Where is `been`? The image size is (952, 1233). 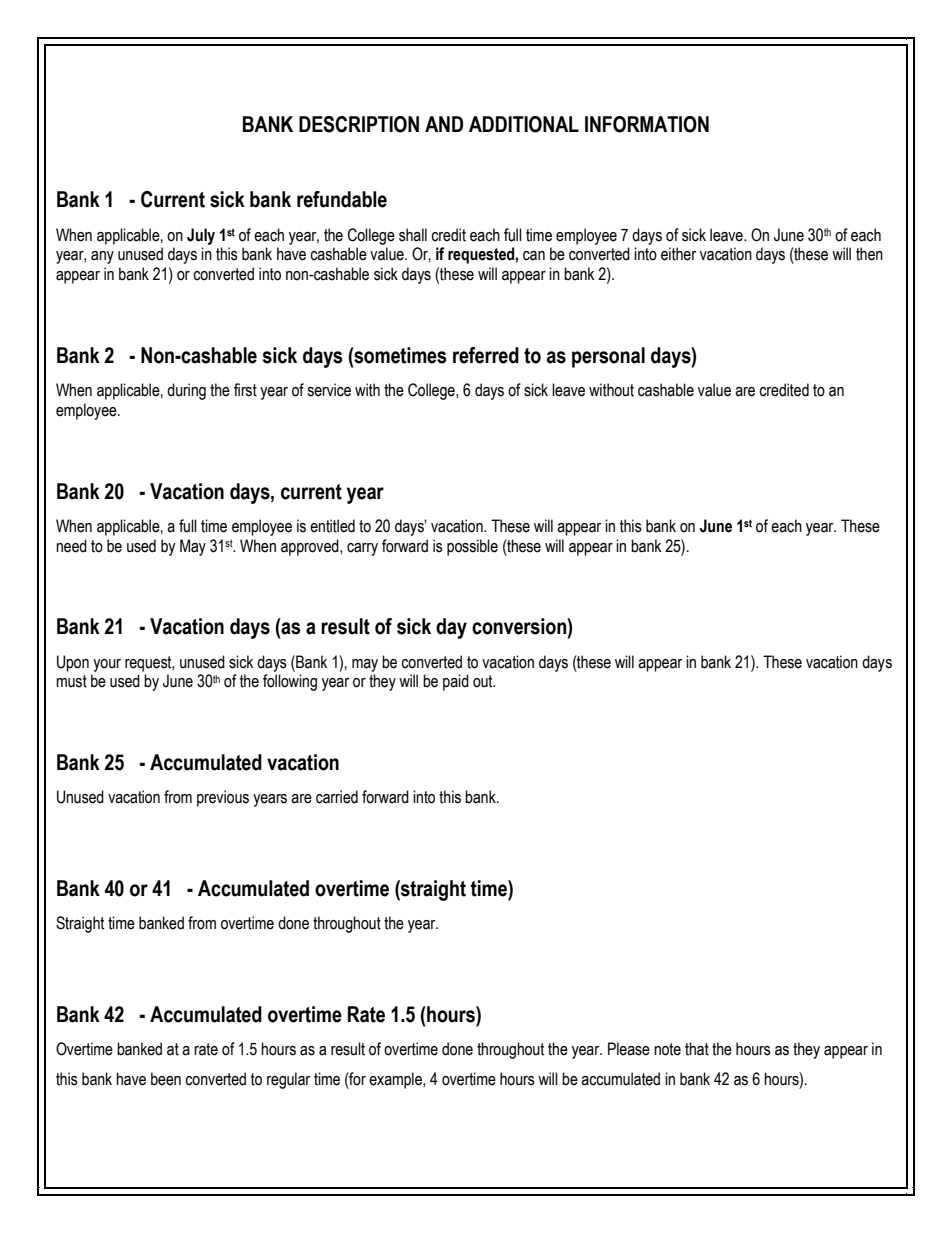
been is located at coordinates (166, 1079).
